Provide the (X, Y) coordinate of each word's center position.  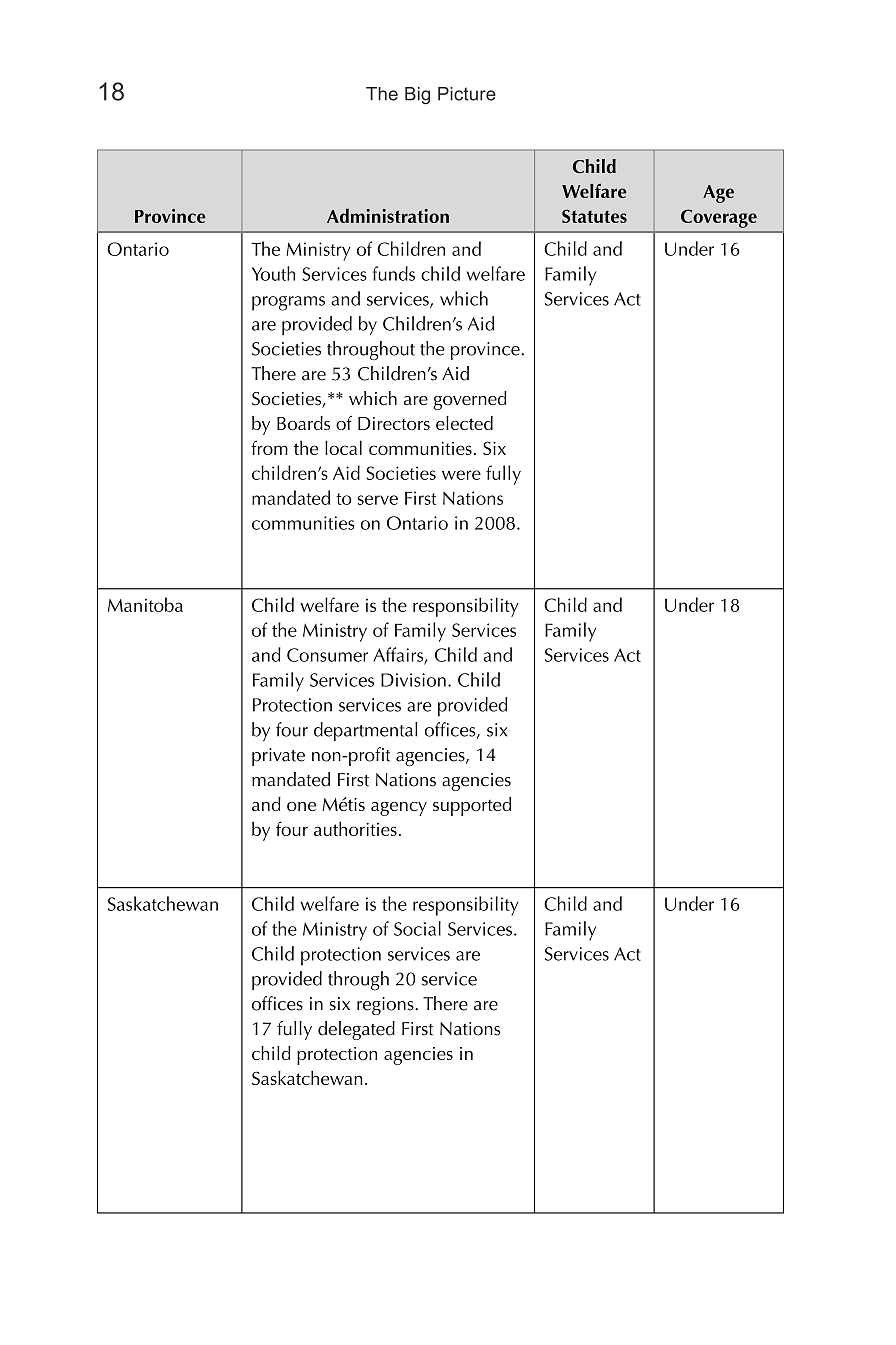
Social (417, 928)
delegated (356, 1030)
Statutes (594, 216)
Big (417, 95)
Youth (273, 273)
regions (386, 1006)
